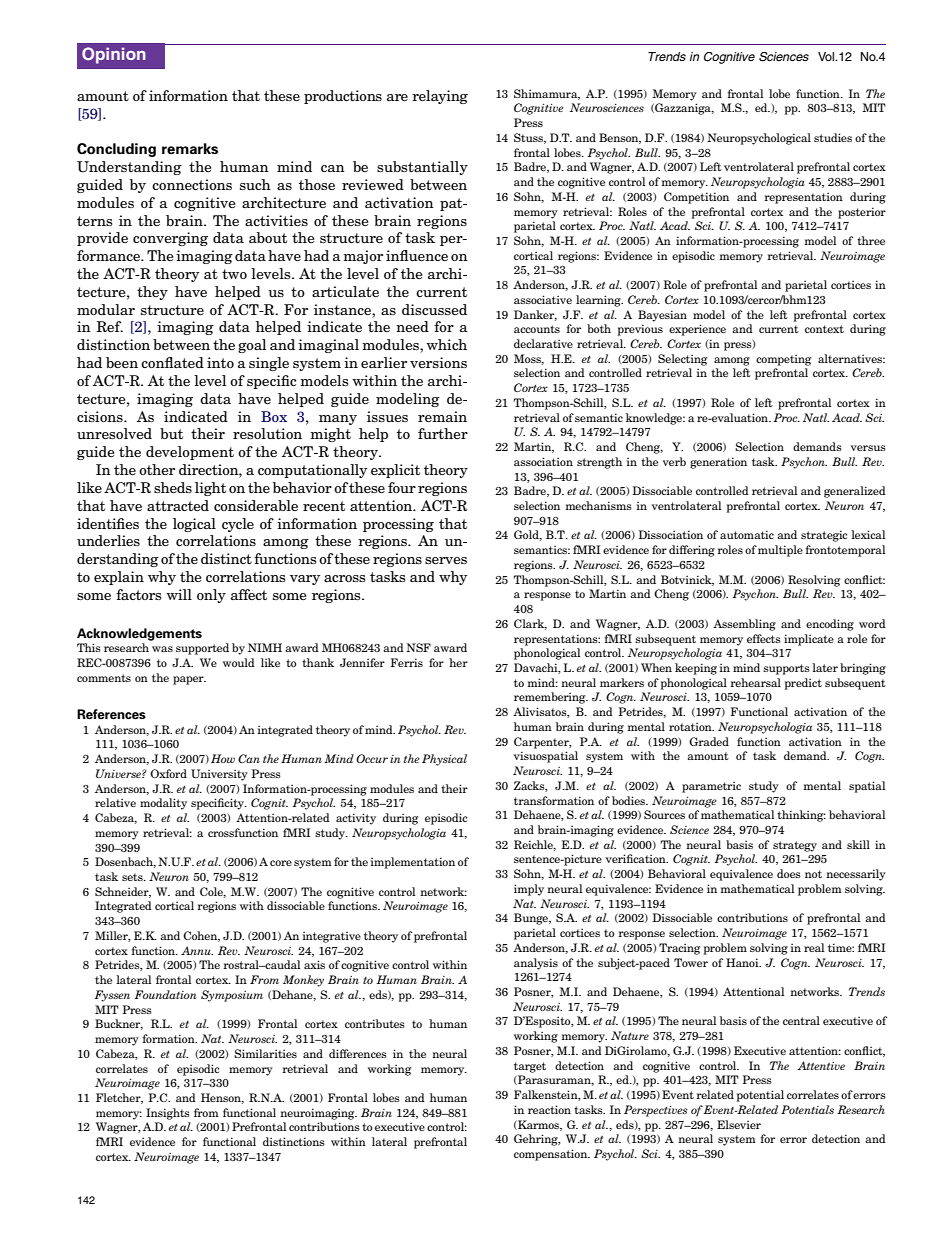  What do you see at coordinates (744, 625) in the screenshot?
I see `Assembling` at bounding box center [744, 625].
